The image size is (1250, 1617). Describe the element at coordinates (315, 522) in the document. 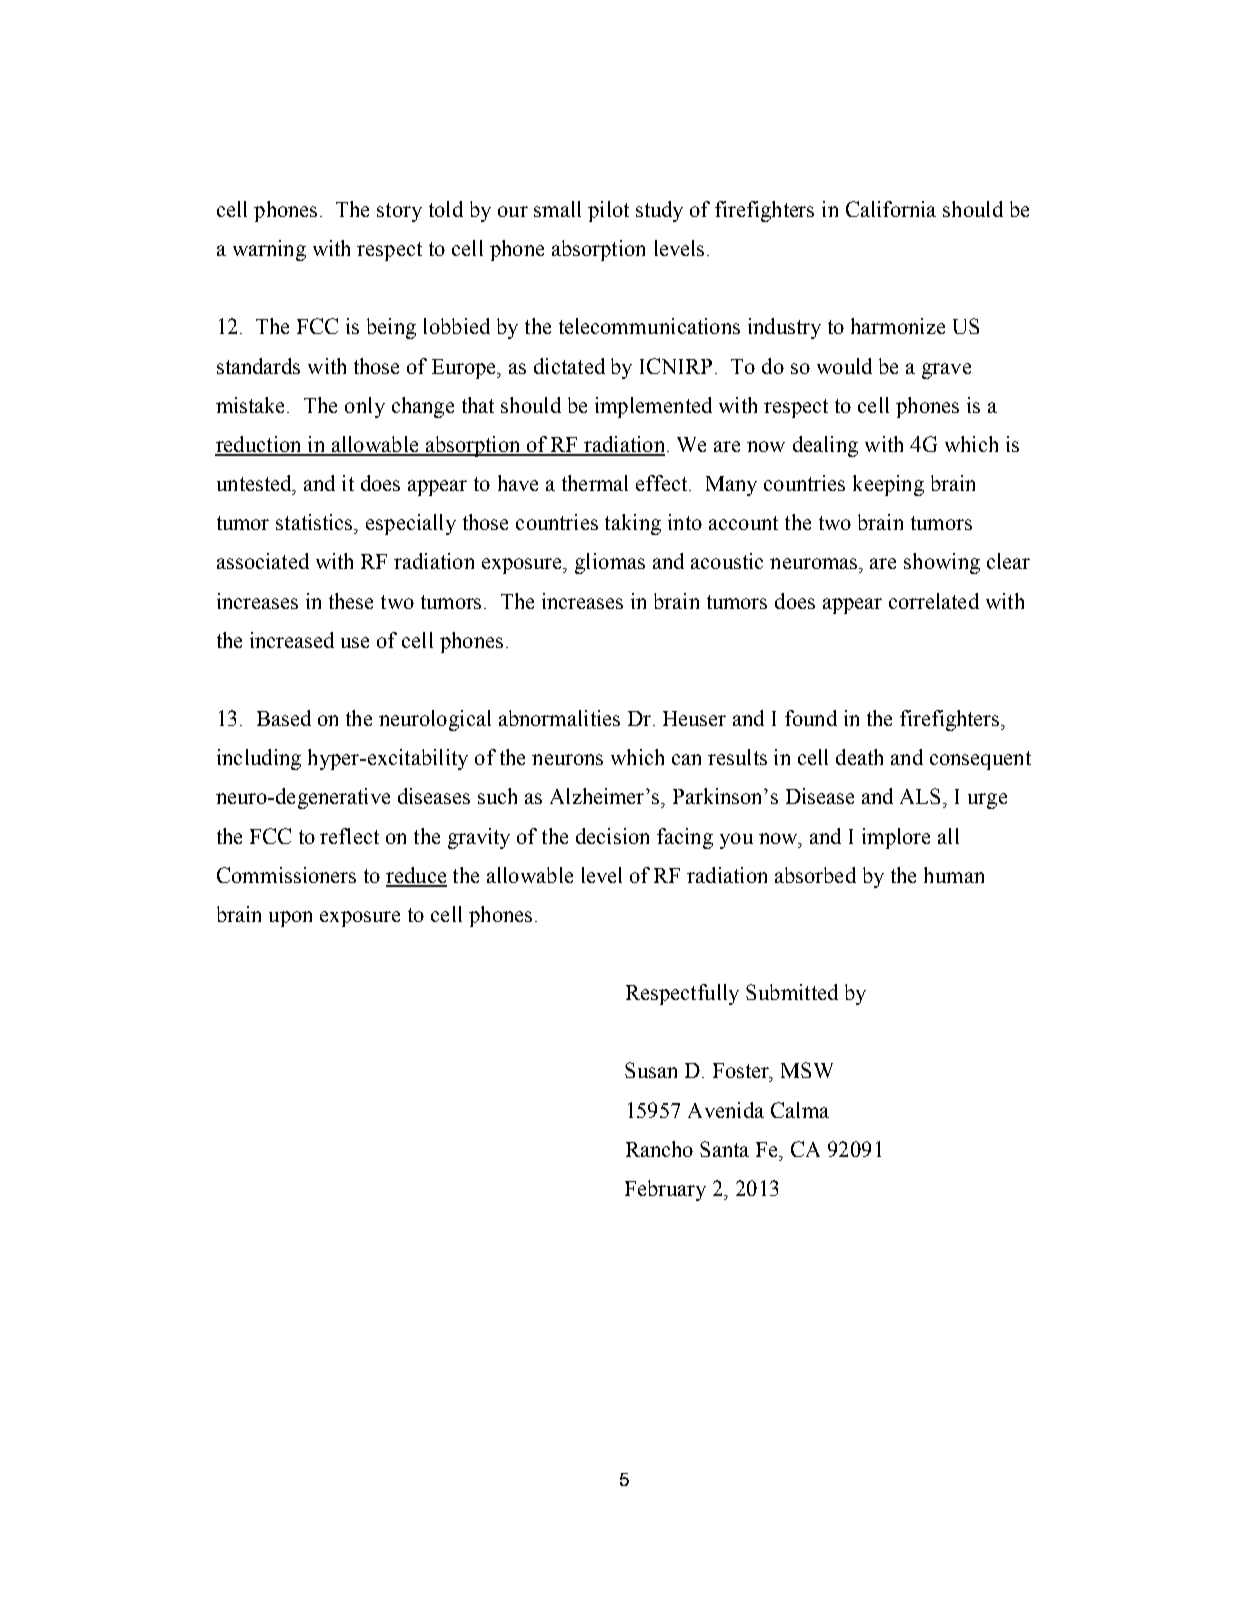

I see `statistics` at that location.
